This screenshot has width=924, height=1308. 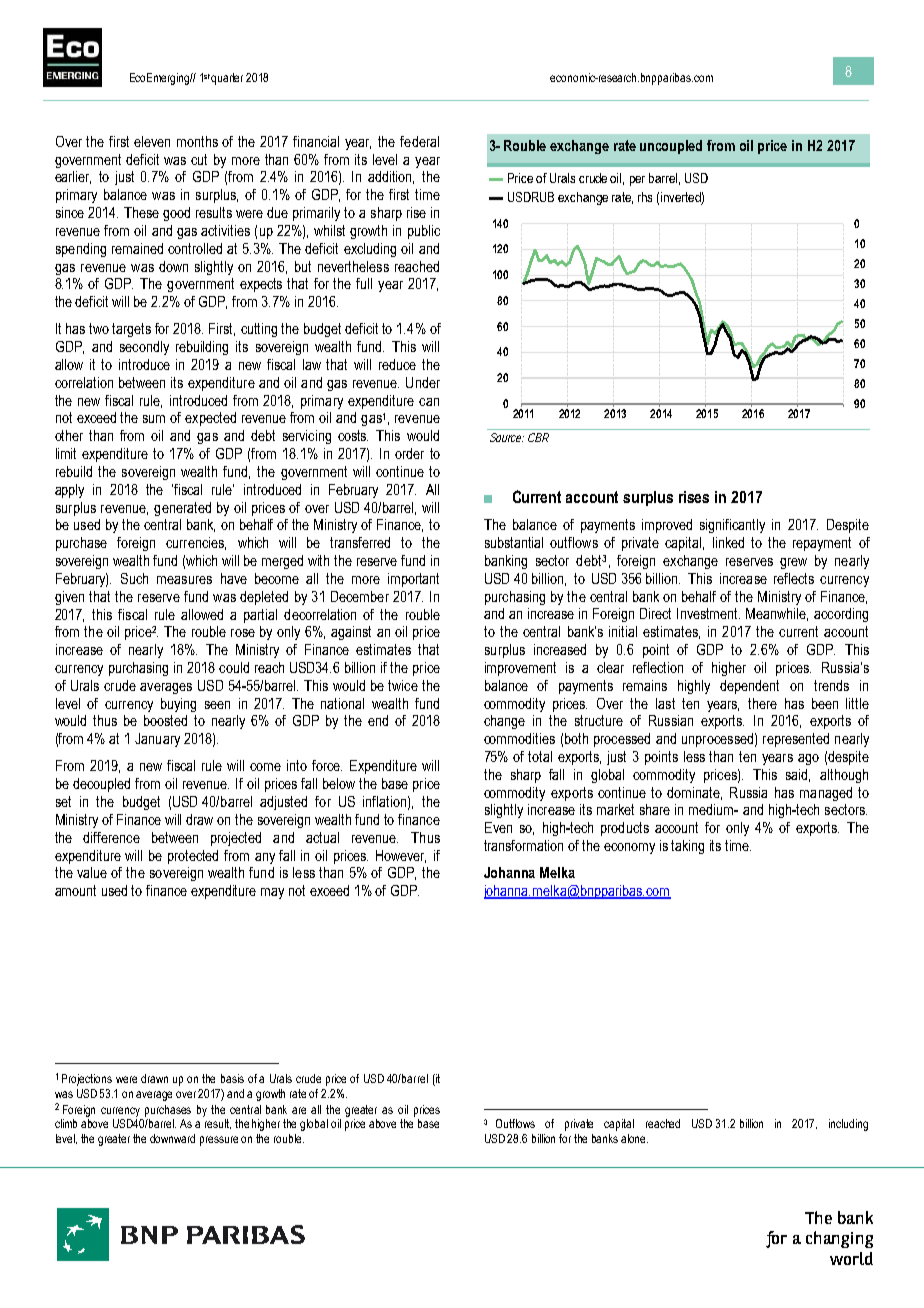 What do you see at coordinates (219, 1141) in the screenshot?
I see `pressure` at bounding box center [219, 1141].
